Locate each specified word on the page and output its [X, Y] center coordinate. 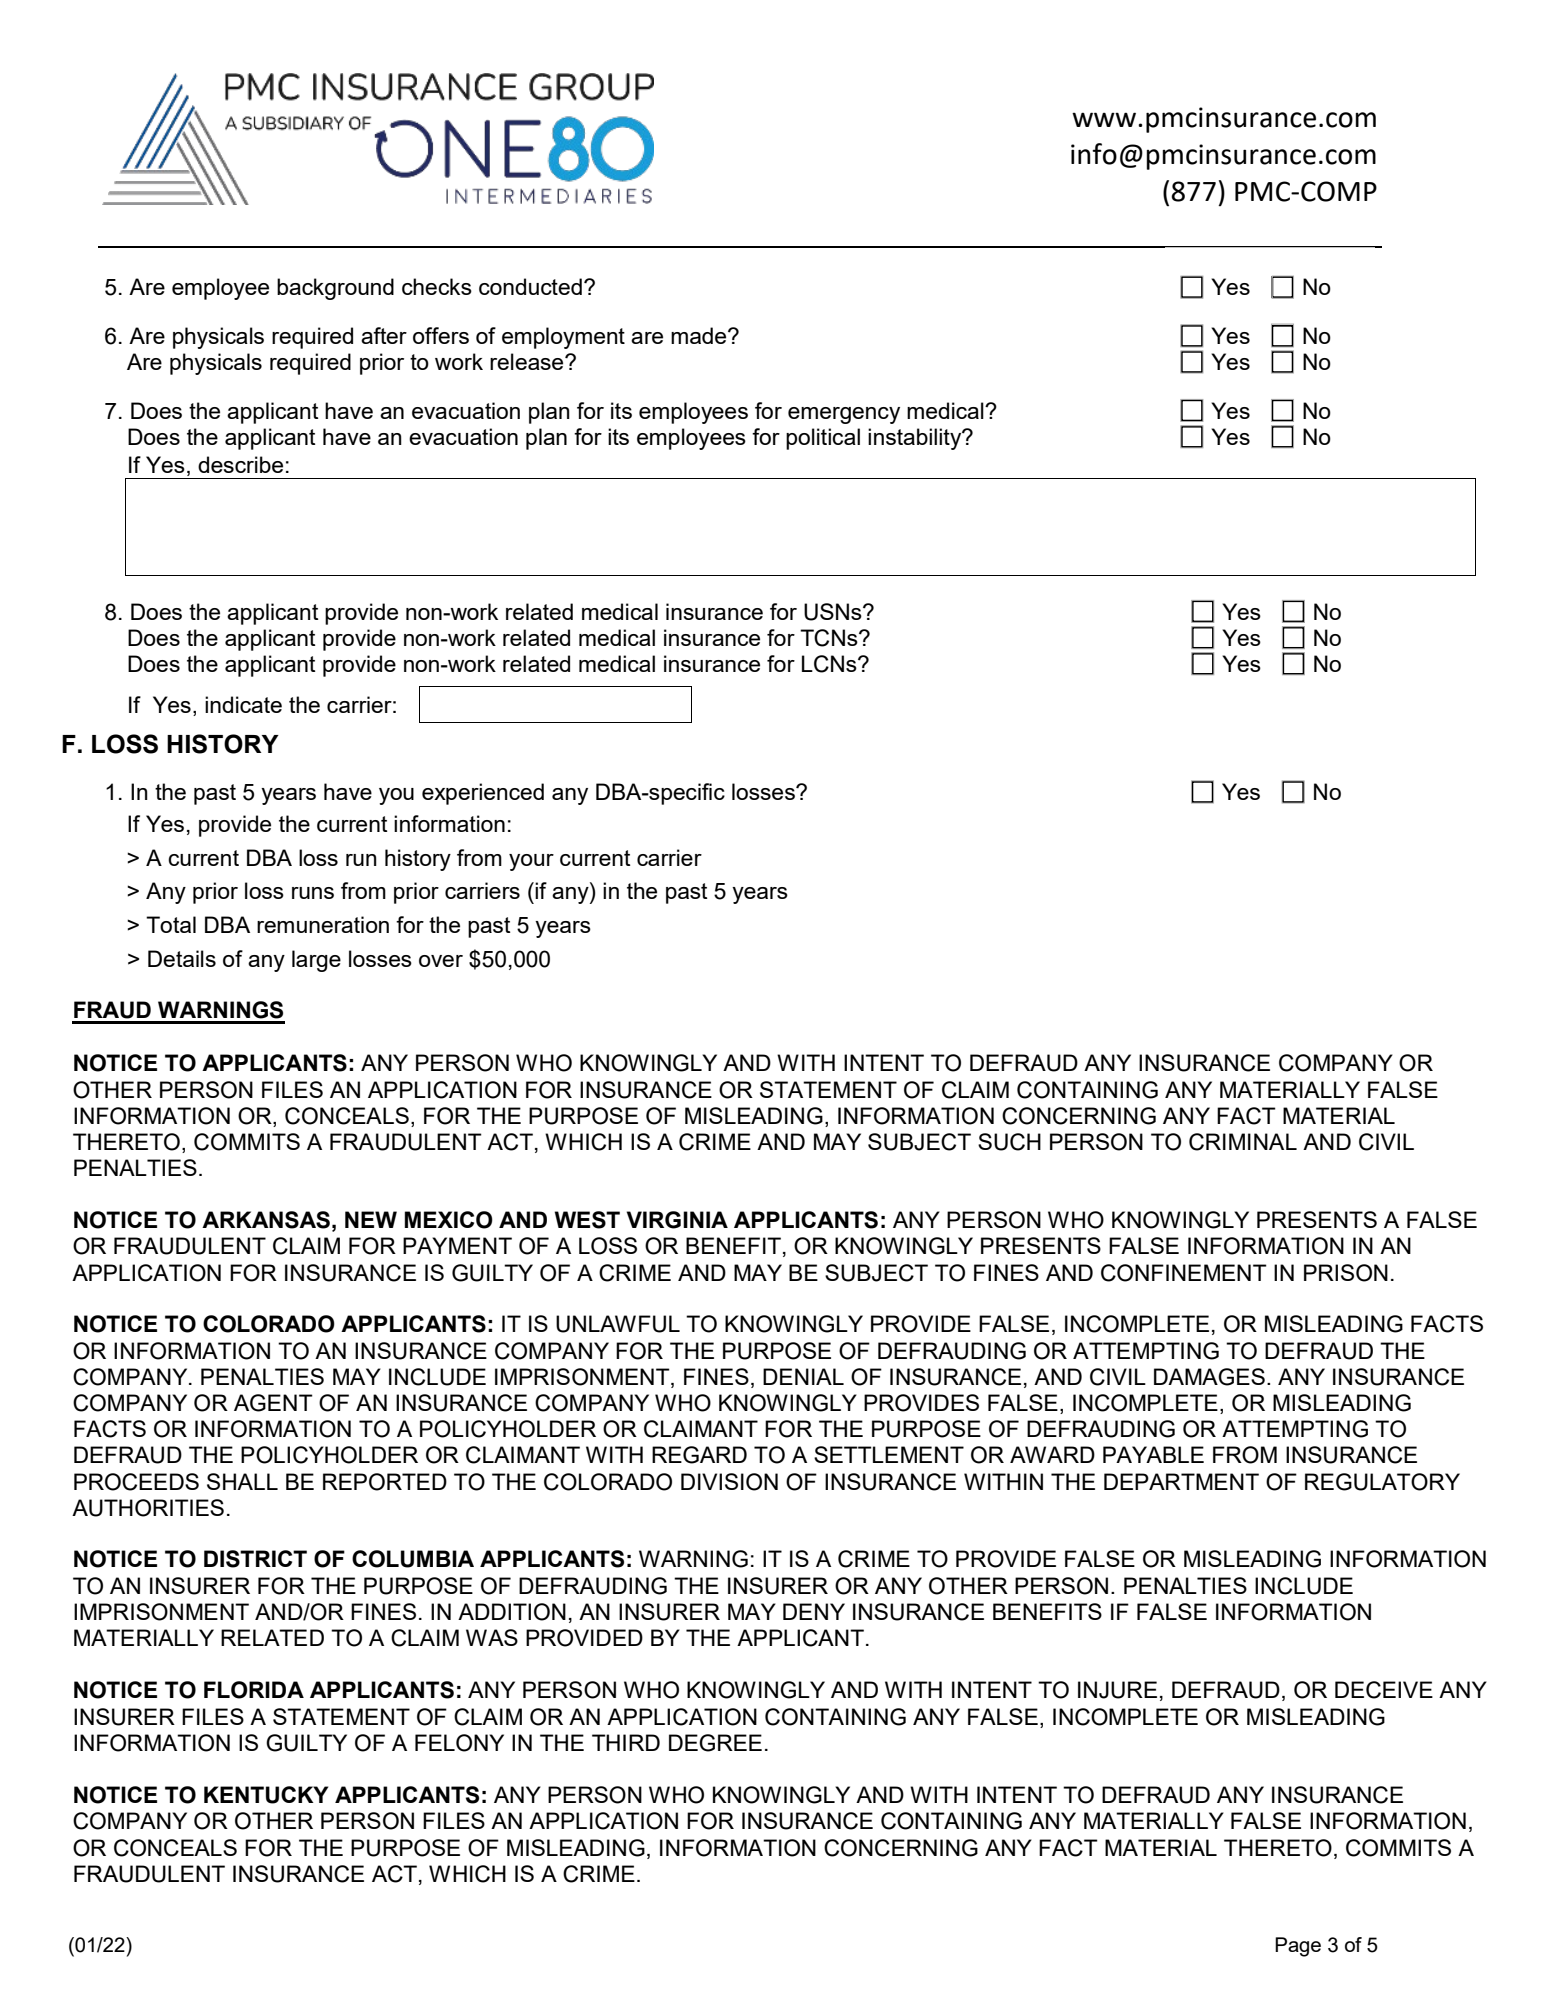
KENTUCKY [266, 1795]
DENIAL [803, 1376]
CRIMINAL [1243, 1142]
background [335, 289]
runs [313, 893]
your [531, 862]
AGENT [273, 1403]
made [700, 335]
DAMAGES [1209, 1377]
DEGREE [715, 1743]
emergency [844, 415]
